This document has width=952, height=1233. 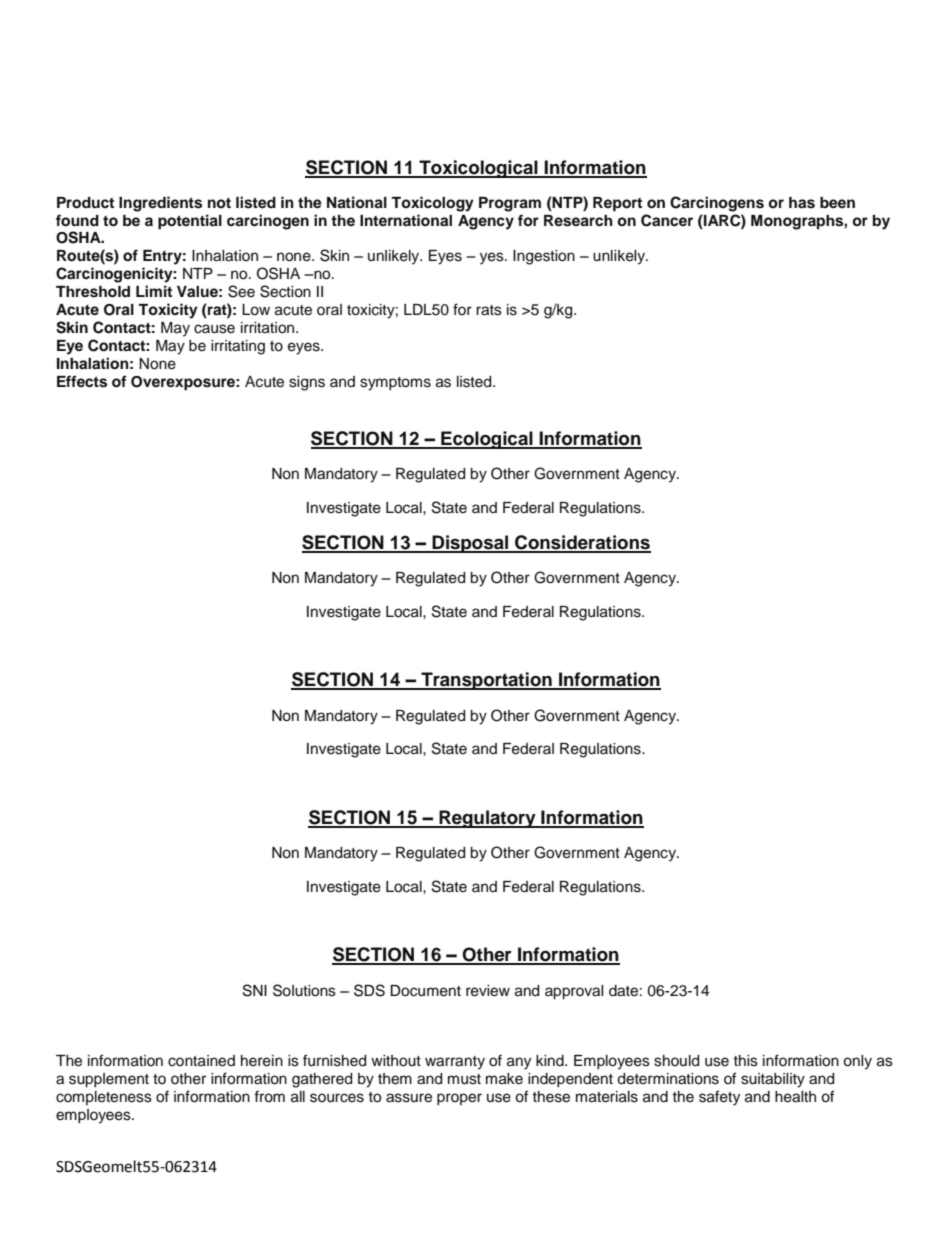 I want to click on SNI, so click(x=255, y=990).
